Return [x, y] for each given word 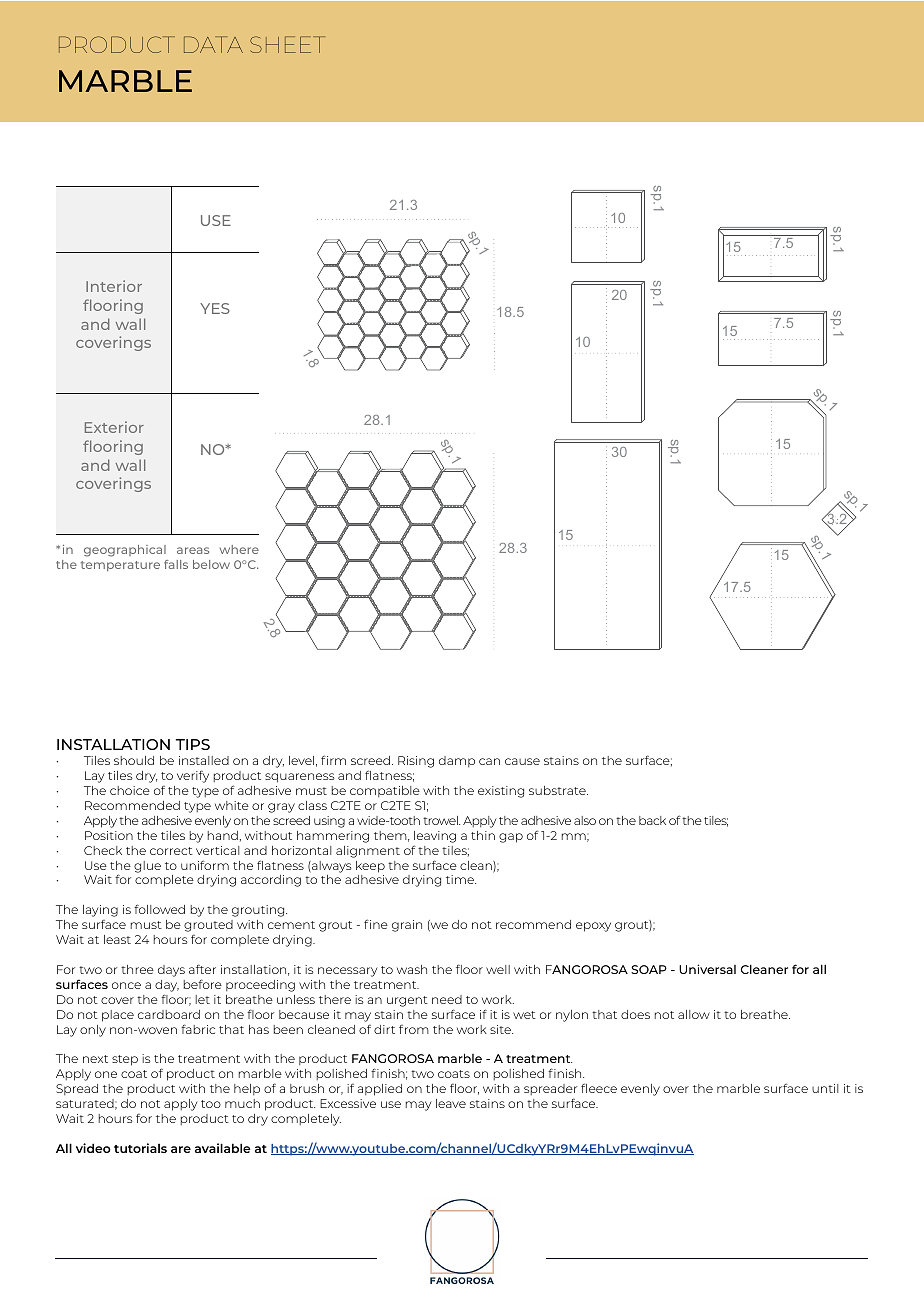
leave [451, 1103]
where [239, 549]
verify [193, 776]
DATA [213, 44]
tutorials [140, 1148]
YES [215, 308]
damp [457, 761]
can [489, 761]
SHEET [287, 44]
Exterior [114, 427]
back [652, 820]
